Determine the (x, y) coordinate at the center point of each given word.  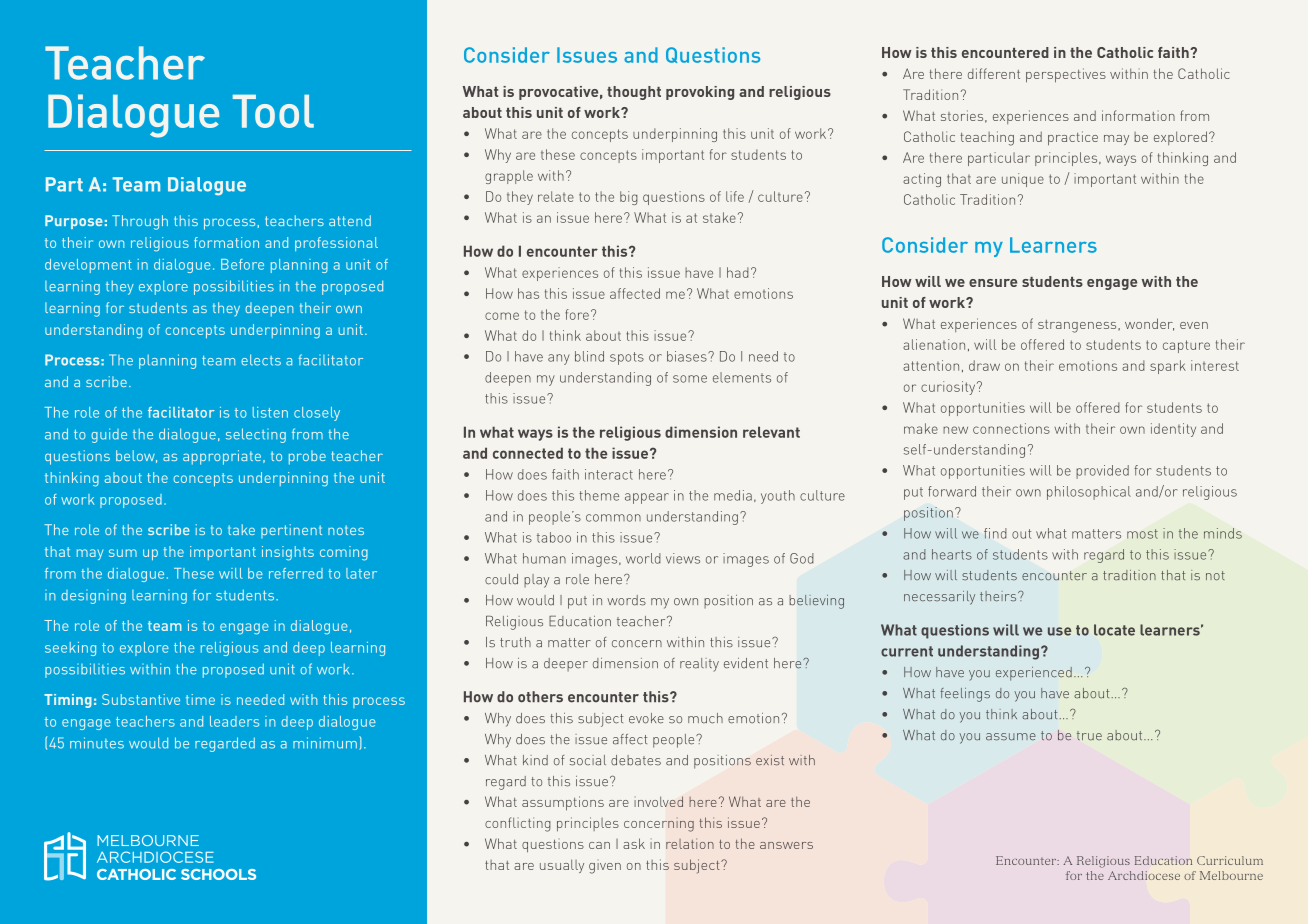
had (738, 272)
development (88, 266)
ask (634, 843)
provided (1102, 472)
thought (634, 93)
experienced (1034, 674)
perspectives (1066, 75)
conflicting (518, 824)
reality (699, 665)
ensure (993, 283)
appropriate (222, 457)
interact (609, 474)
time (200, 699)
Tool (273, 111)
